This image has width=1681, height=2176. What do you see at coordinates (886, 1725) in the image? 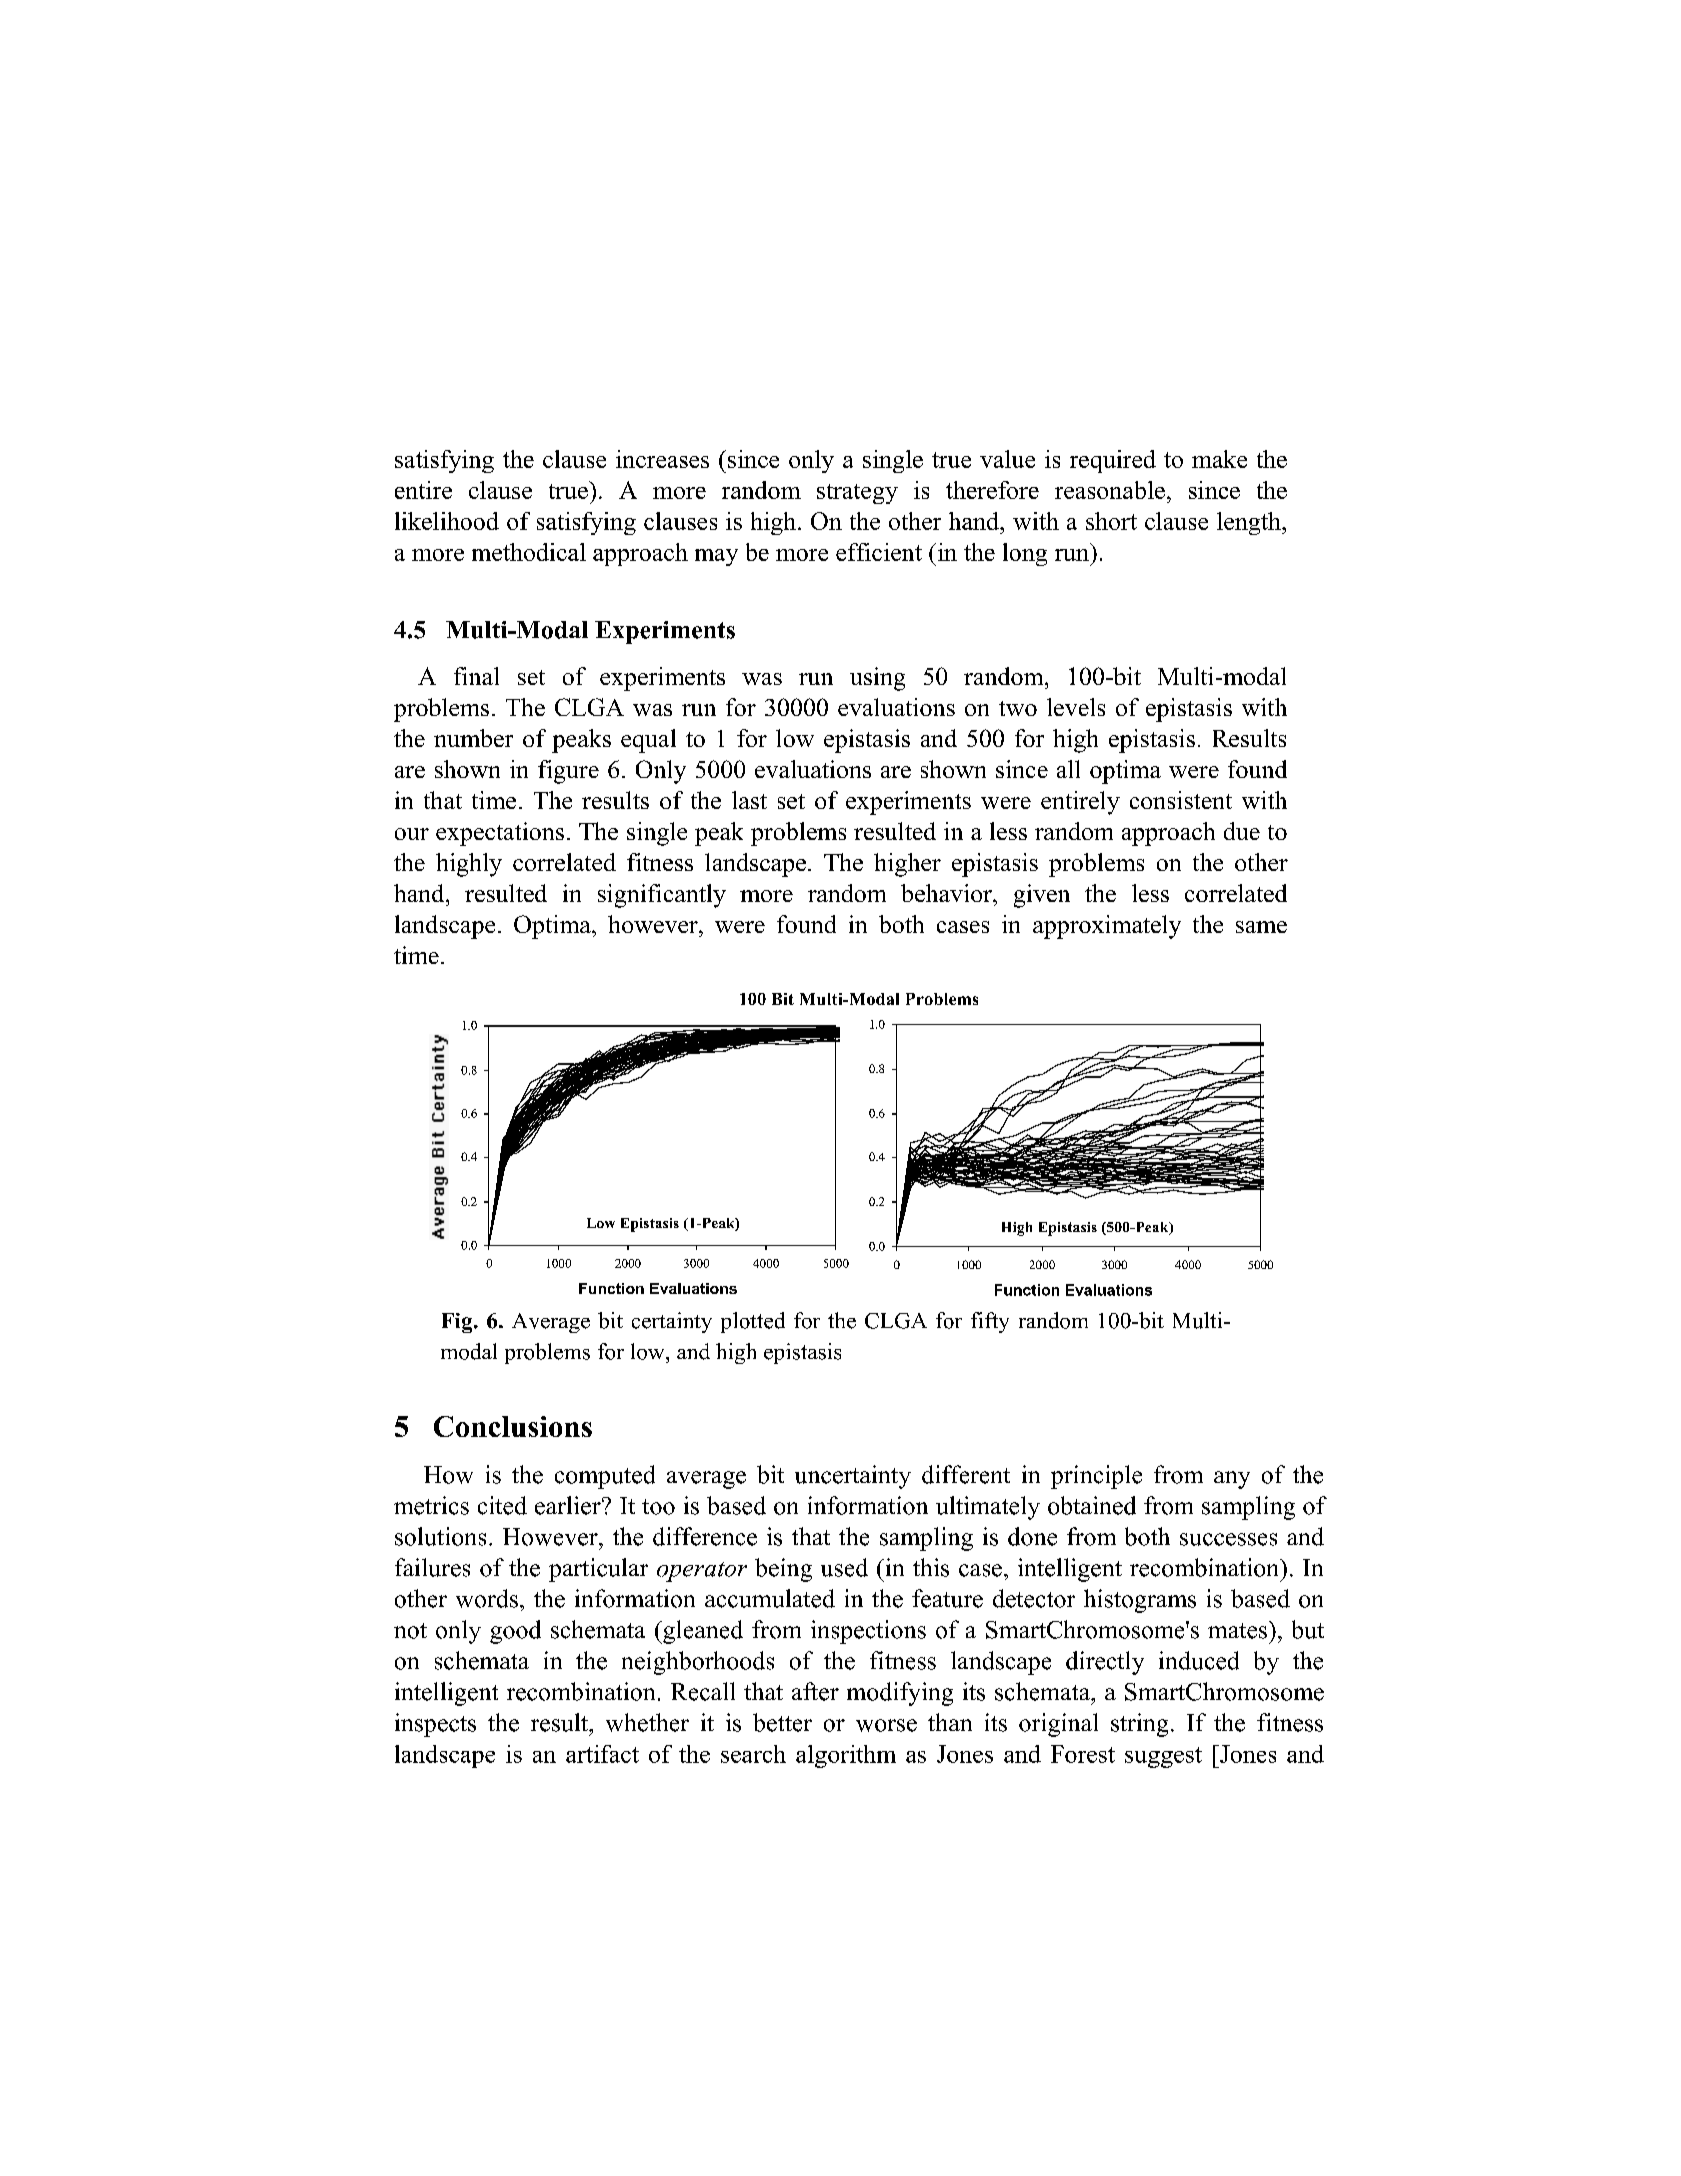
I see `worse` at bounding box center [886, 1725].
